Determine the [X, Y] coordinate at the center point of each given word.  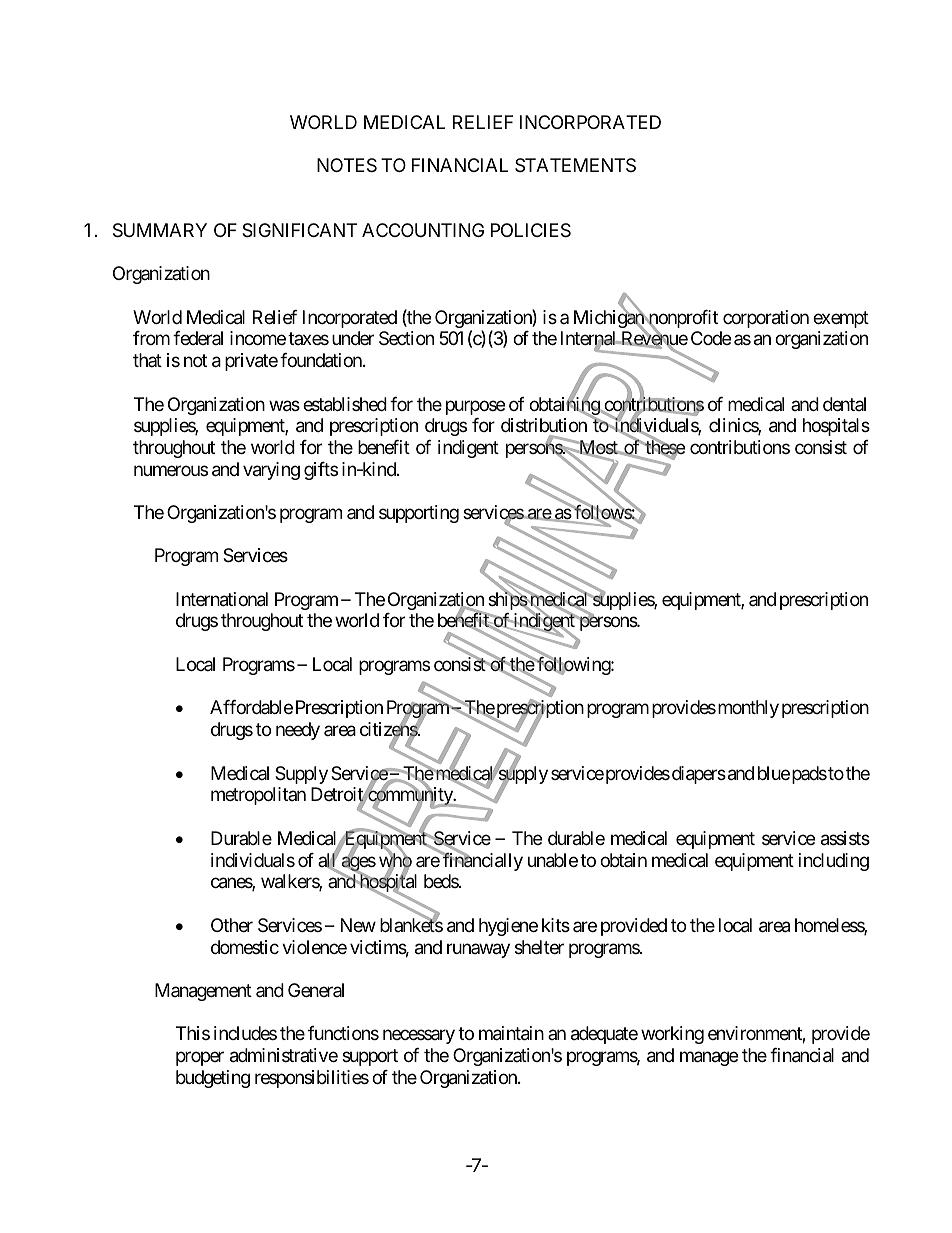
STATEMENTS [575, 165]
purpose [475, 407]
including [834, 862]
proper [200, 1059]
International [222, 599]
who [395, 861]
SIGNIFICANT [299, 230]
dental [844, 404]
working [672, 1035]
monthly [747, 709]
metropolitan [258, 796]
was [284, 406]
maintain [511, 1033]
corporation [766, 319]
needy [298, 731]
